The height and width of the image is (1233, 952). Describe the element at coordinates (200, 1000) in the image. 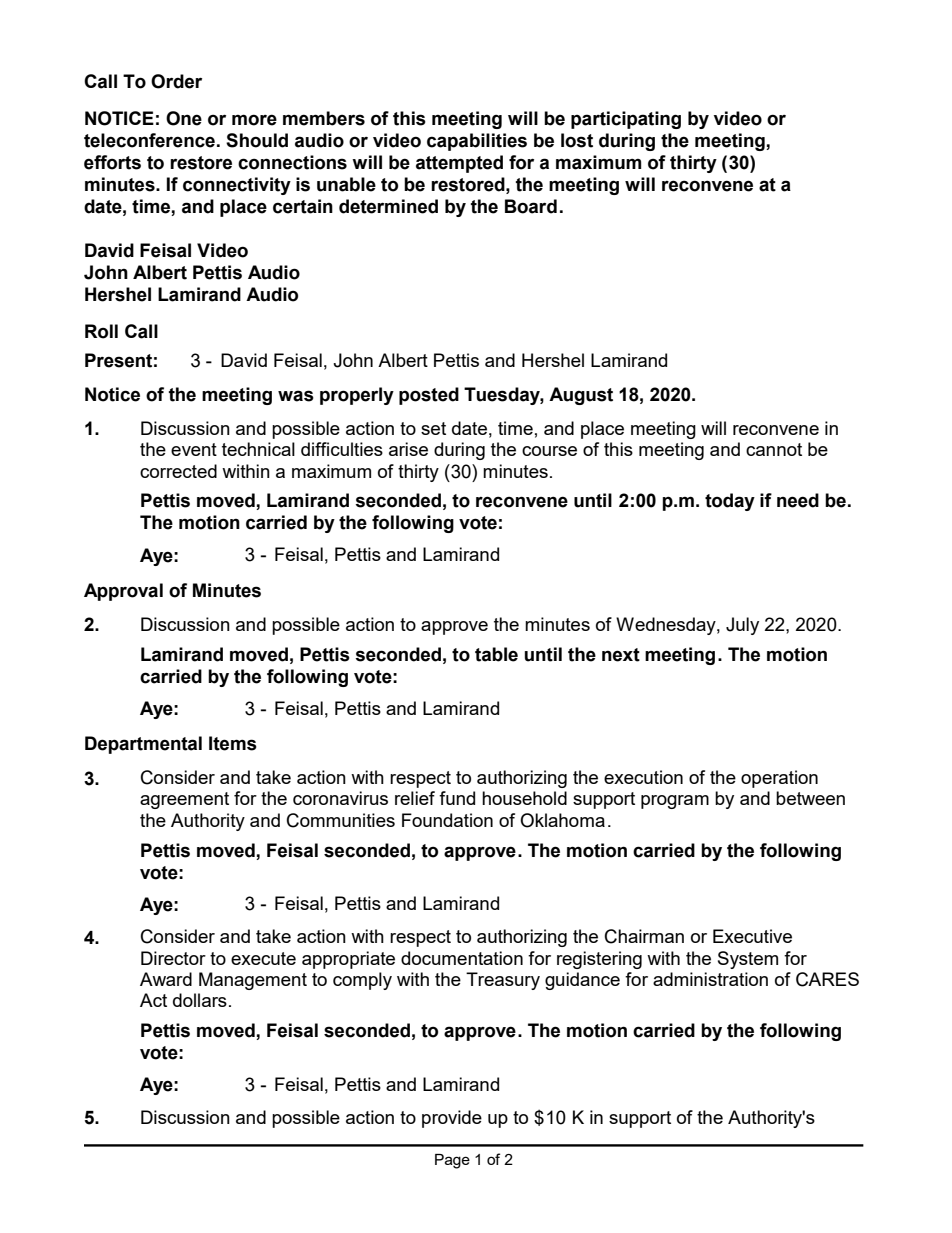

I see `dollars` at that location.
